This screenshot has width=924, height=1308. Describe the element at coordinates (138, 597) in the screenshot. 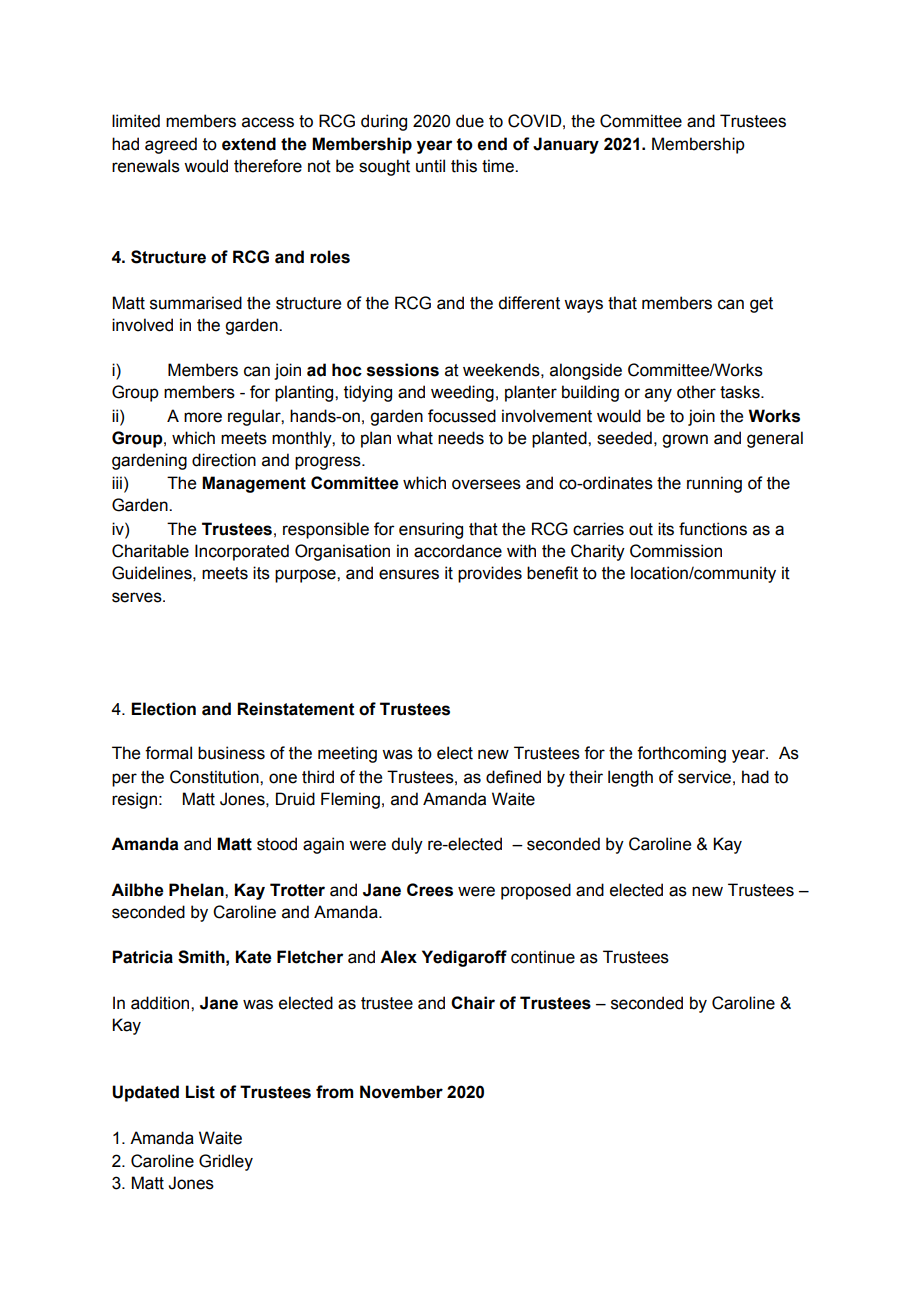

I see `serves` at that location.
